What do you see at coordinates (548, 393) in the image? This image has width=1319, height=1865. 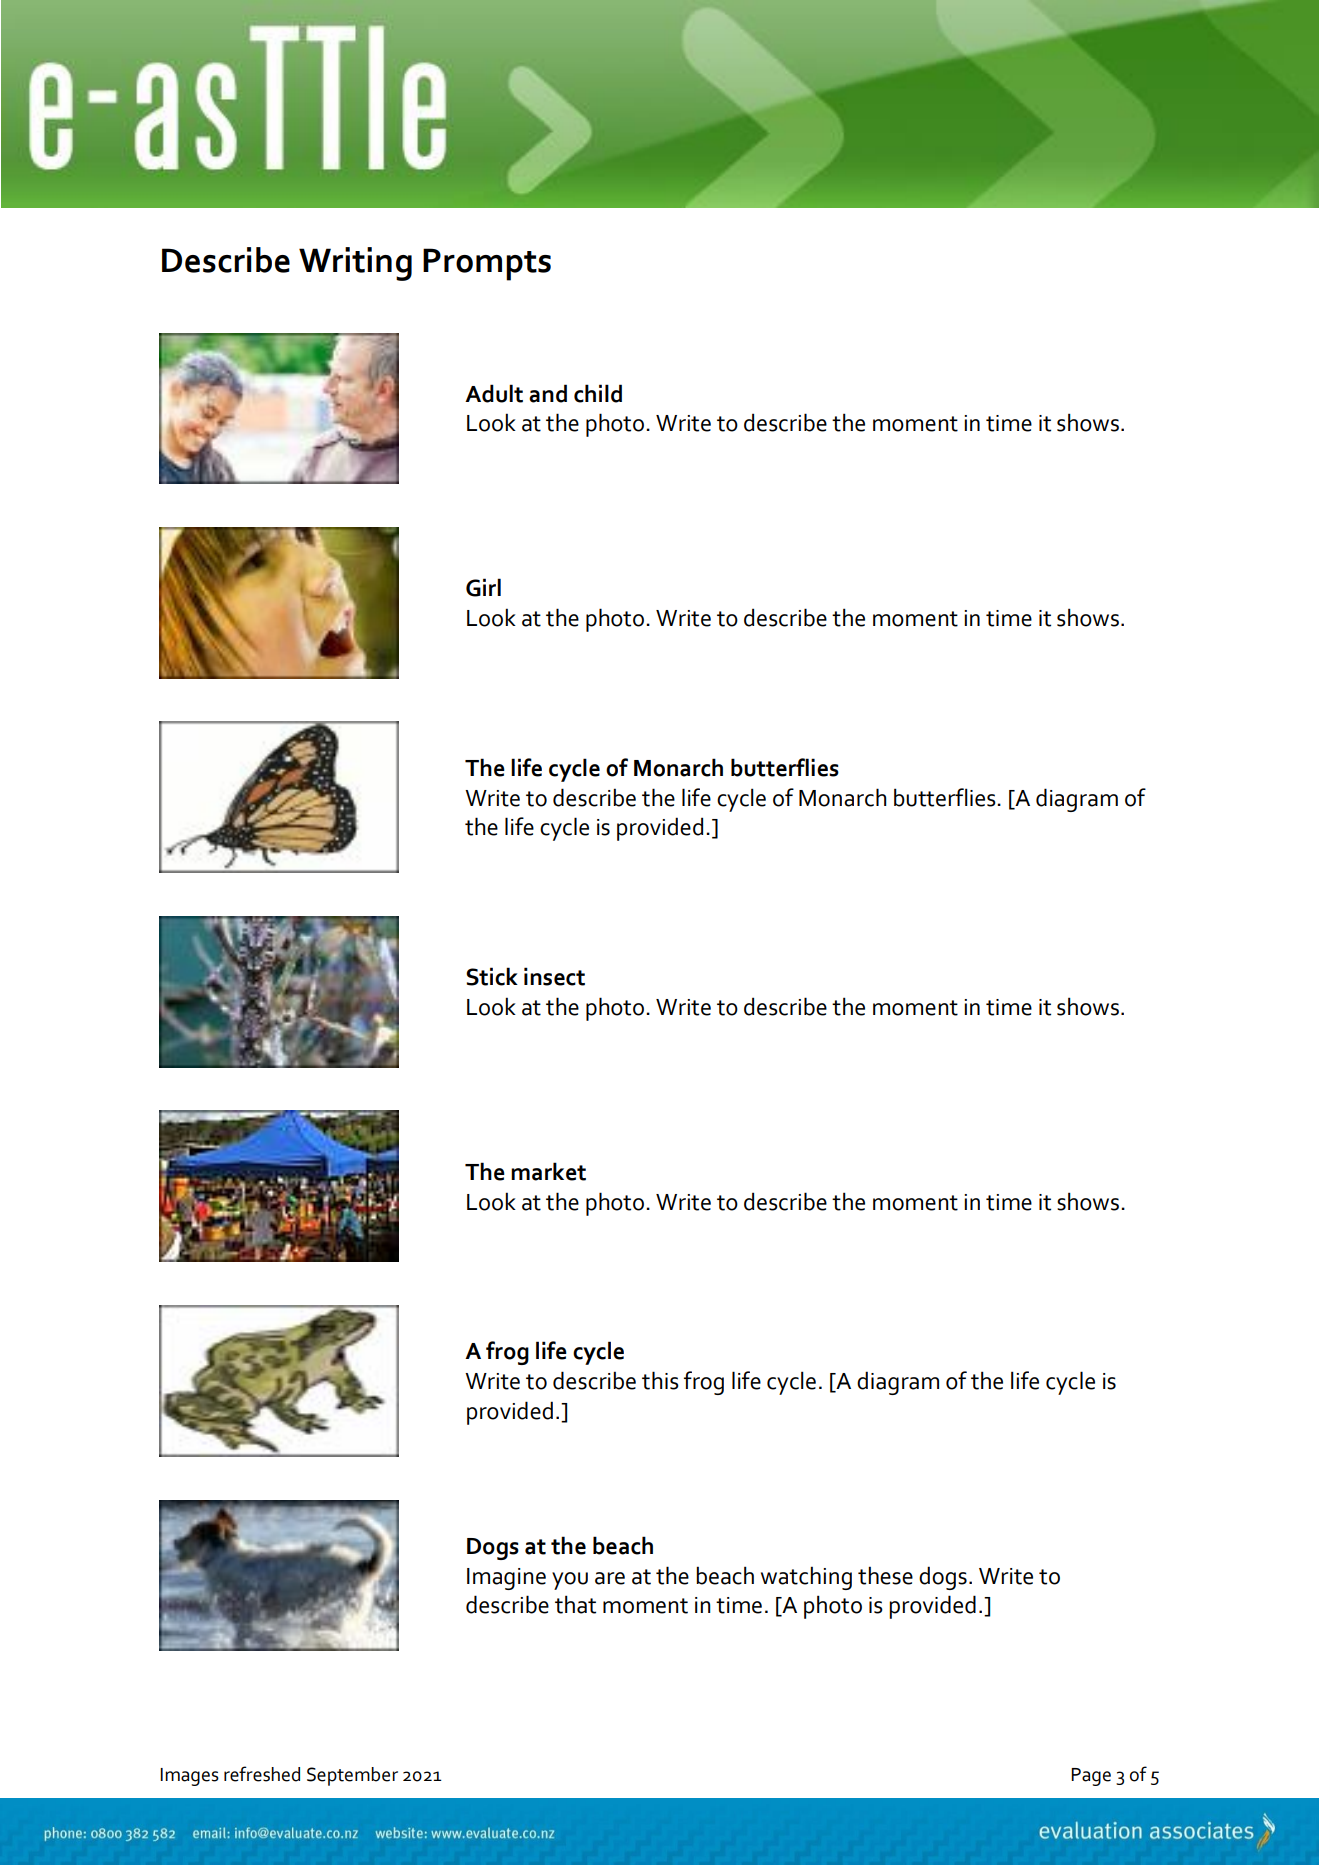 I see `and` at bounding box center [548, 393].
